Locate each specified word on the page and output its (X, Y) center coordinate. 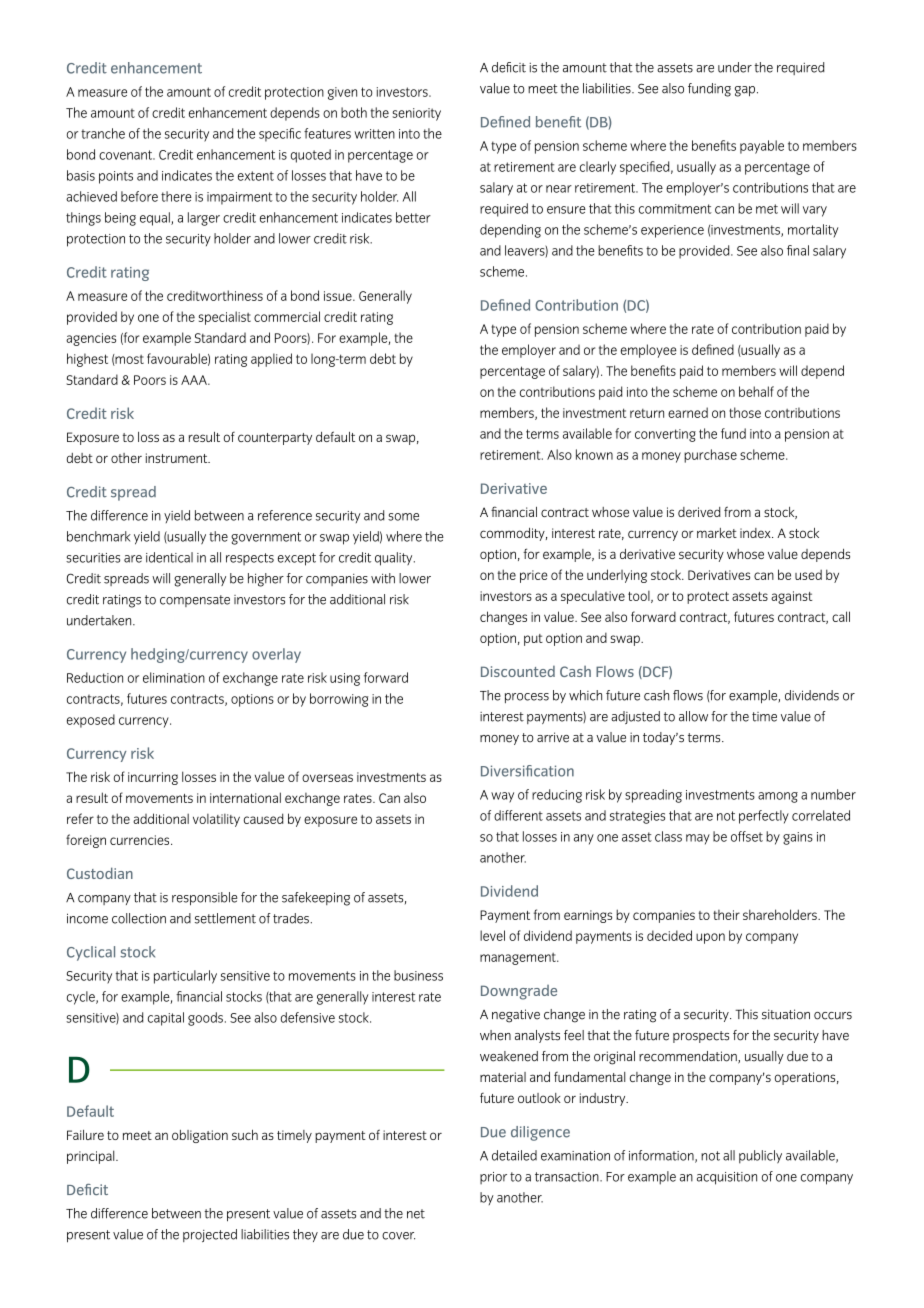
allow (693, 716)
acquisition (727, 1178)
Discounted (518, 671)
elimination (174, 677)
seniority (416, 114)
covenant (127, 155)
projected (210, 1235)
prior (493, 1178)
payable (762, 147)
